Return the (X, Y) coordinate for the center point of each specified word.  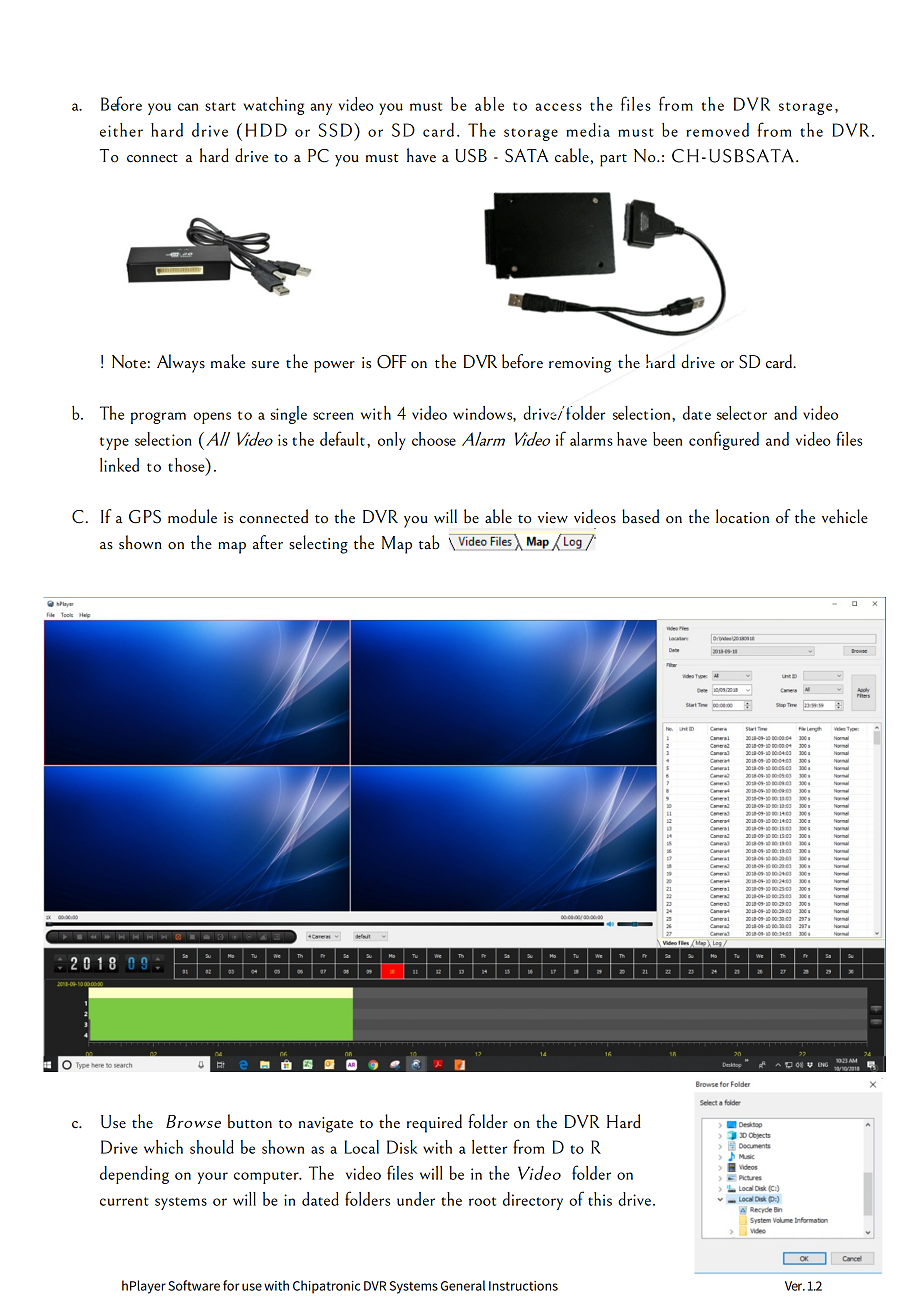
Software (194, 1285)
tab (429, 542)
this (600, 1199)
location (742, 516)
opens (212, 418)
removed (717, 130)
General (463, 1285)
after (268, 542)
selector (742, 413)
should (212, 1147)
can (188, 107)
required (434, 1123)
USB (471, 156)
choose (434, 439)
